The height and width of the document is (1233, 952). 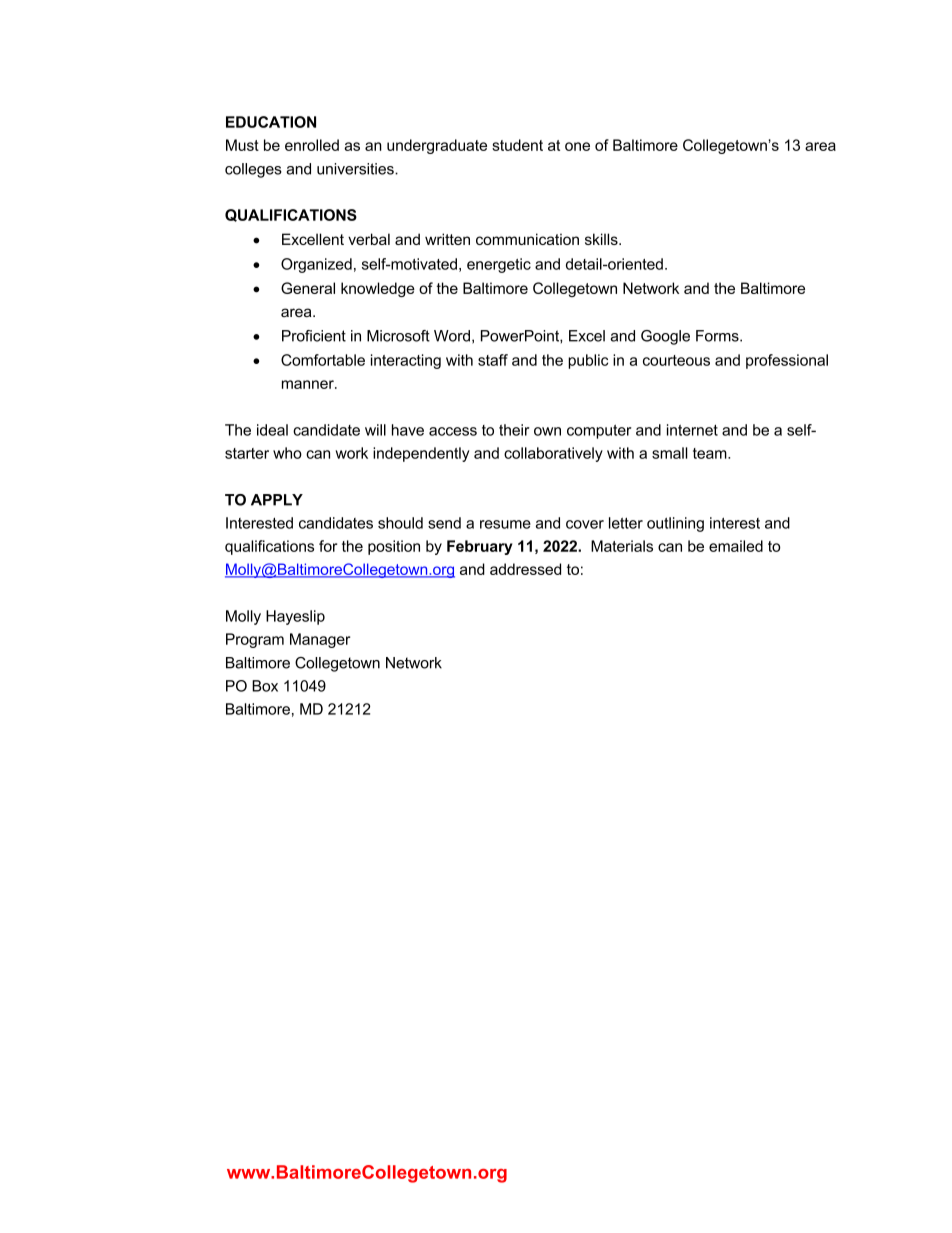 I want to click on Box, so click(x=265, y=686).
